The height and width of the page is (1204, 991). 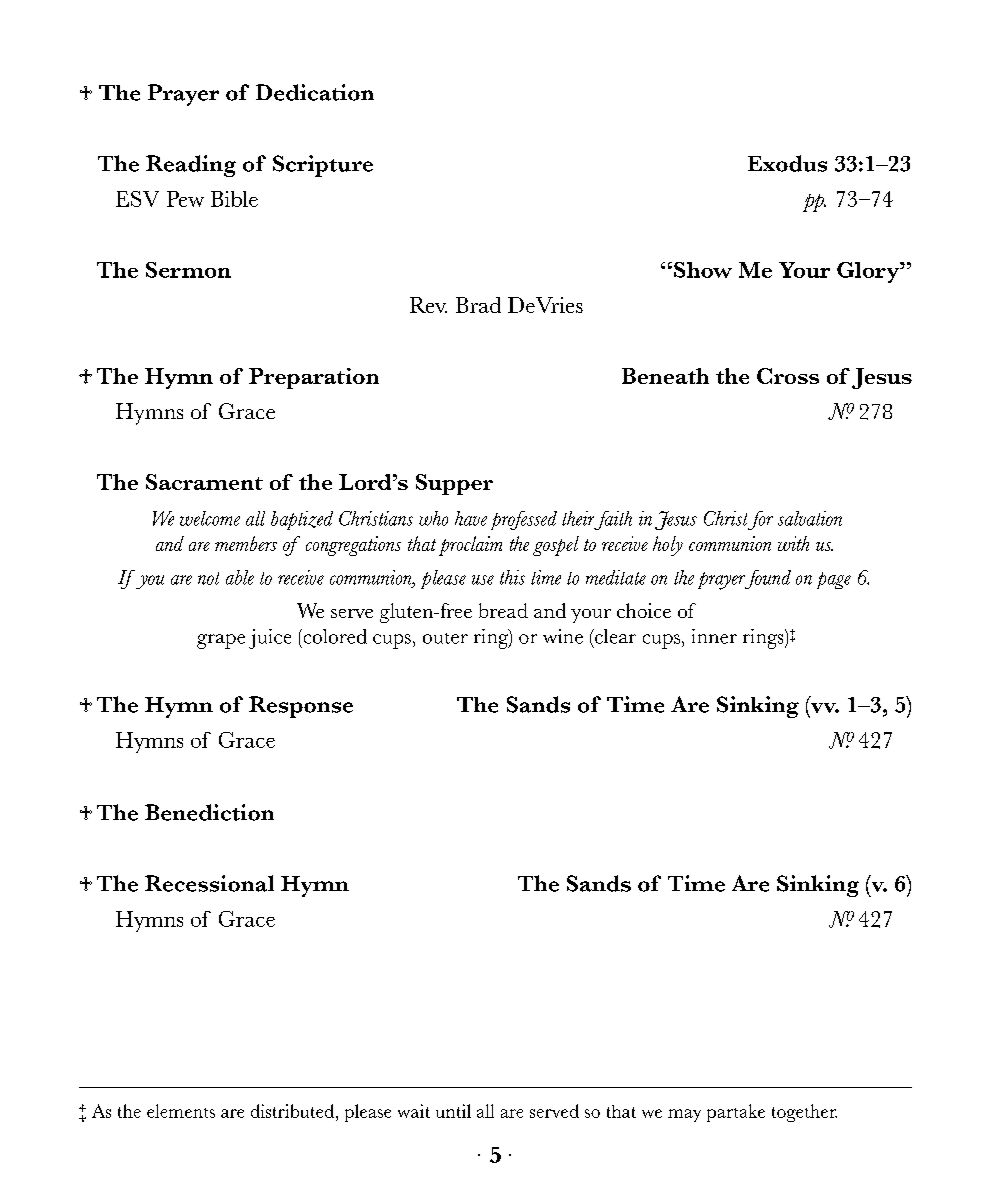 What do you see at coordinates (323, 166) in the page?
I see `Scripture` at bounding box center [323, 166].
